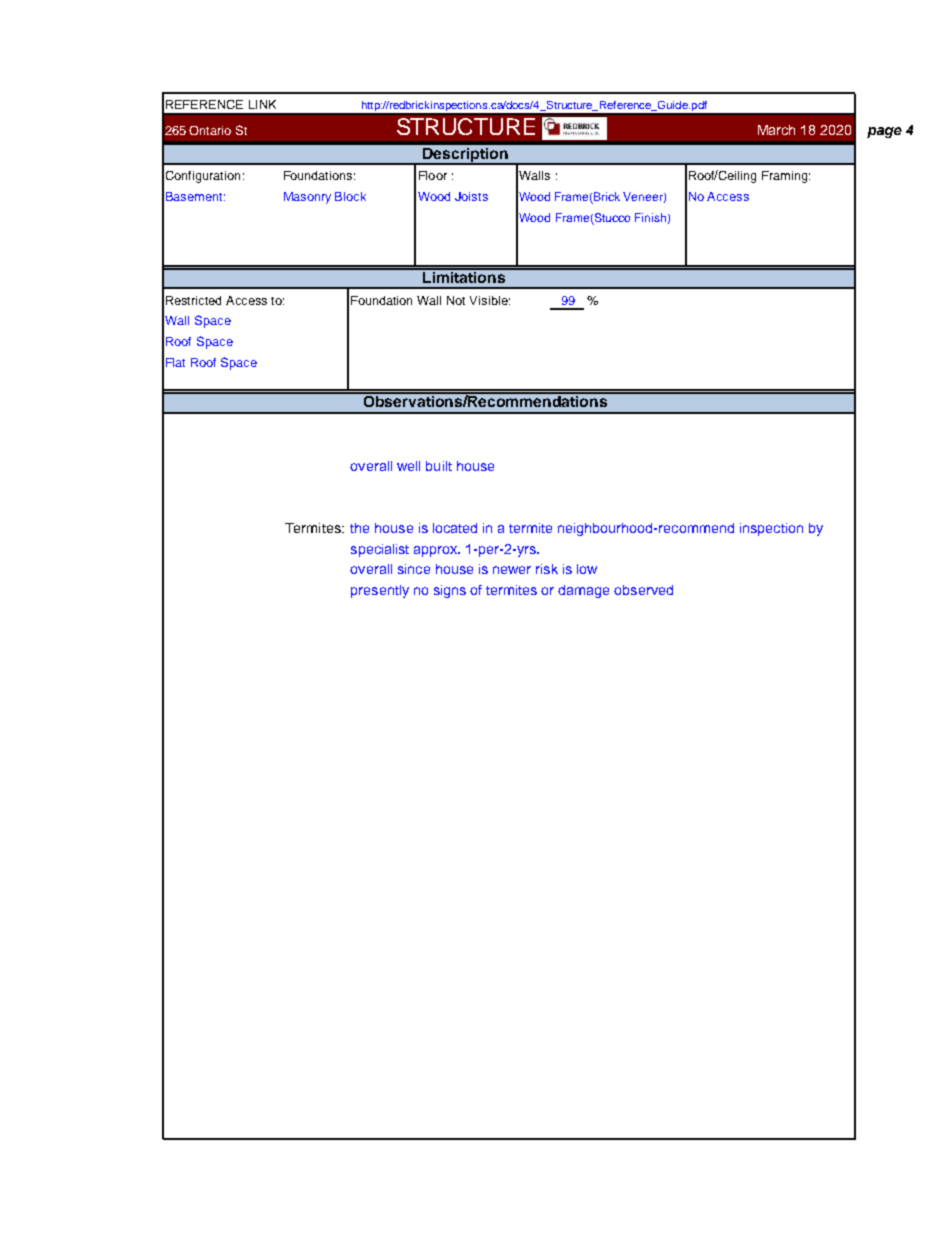 The width and height of the screenshot is (952, 1233). What do you see at coordinates (433, 175) in the screenshot?
I see `Floor` at bounding box center [433, 175].
